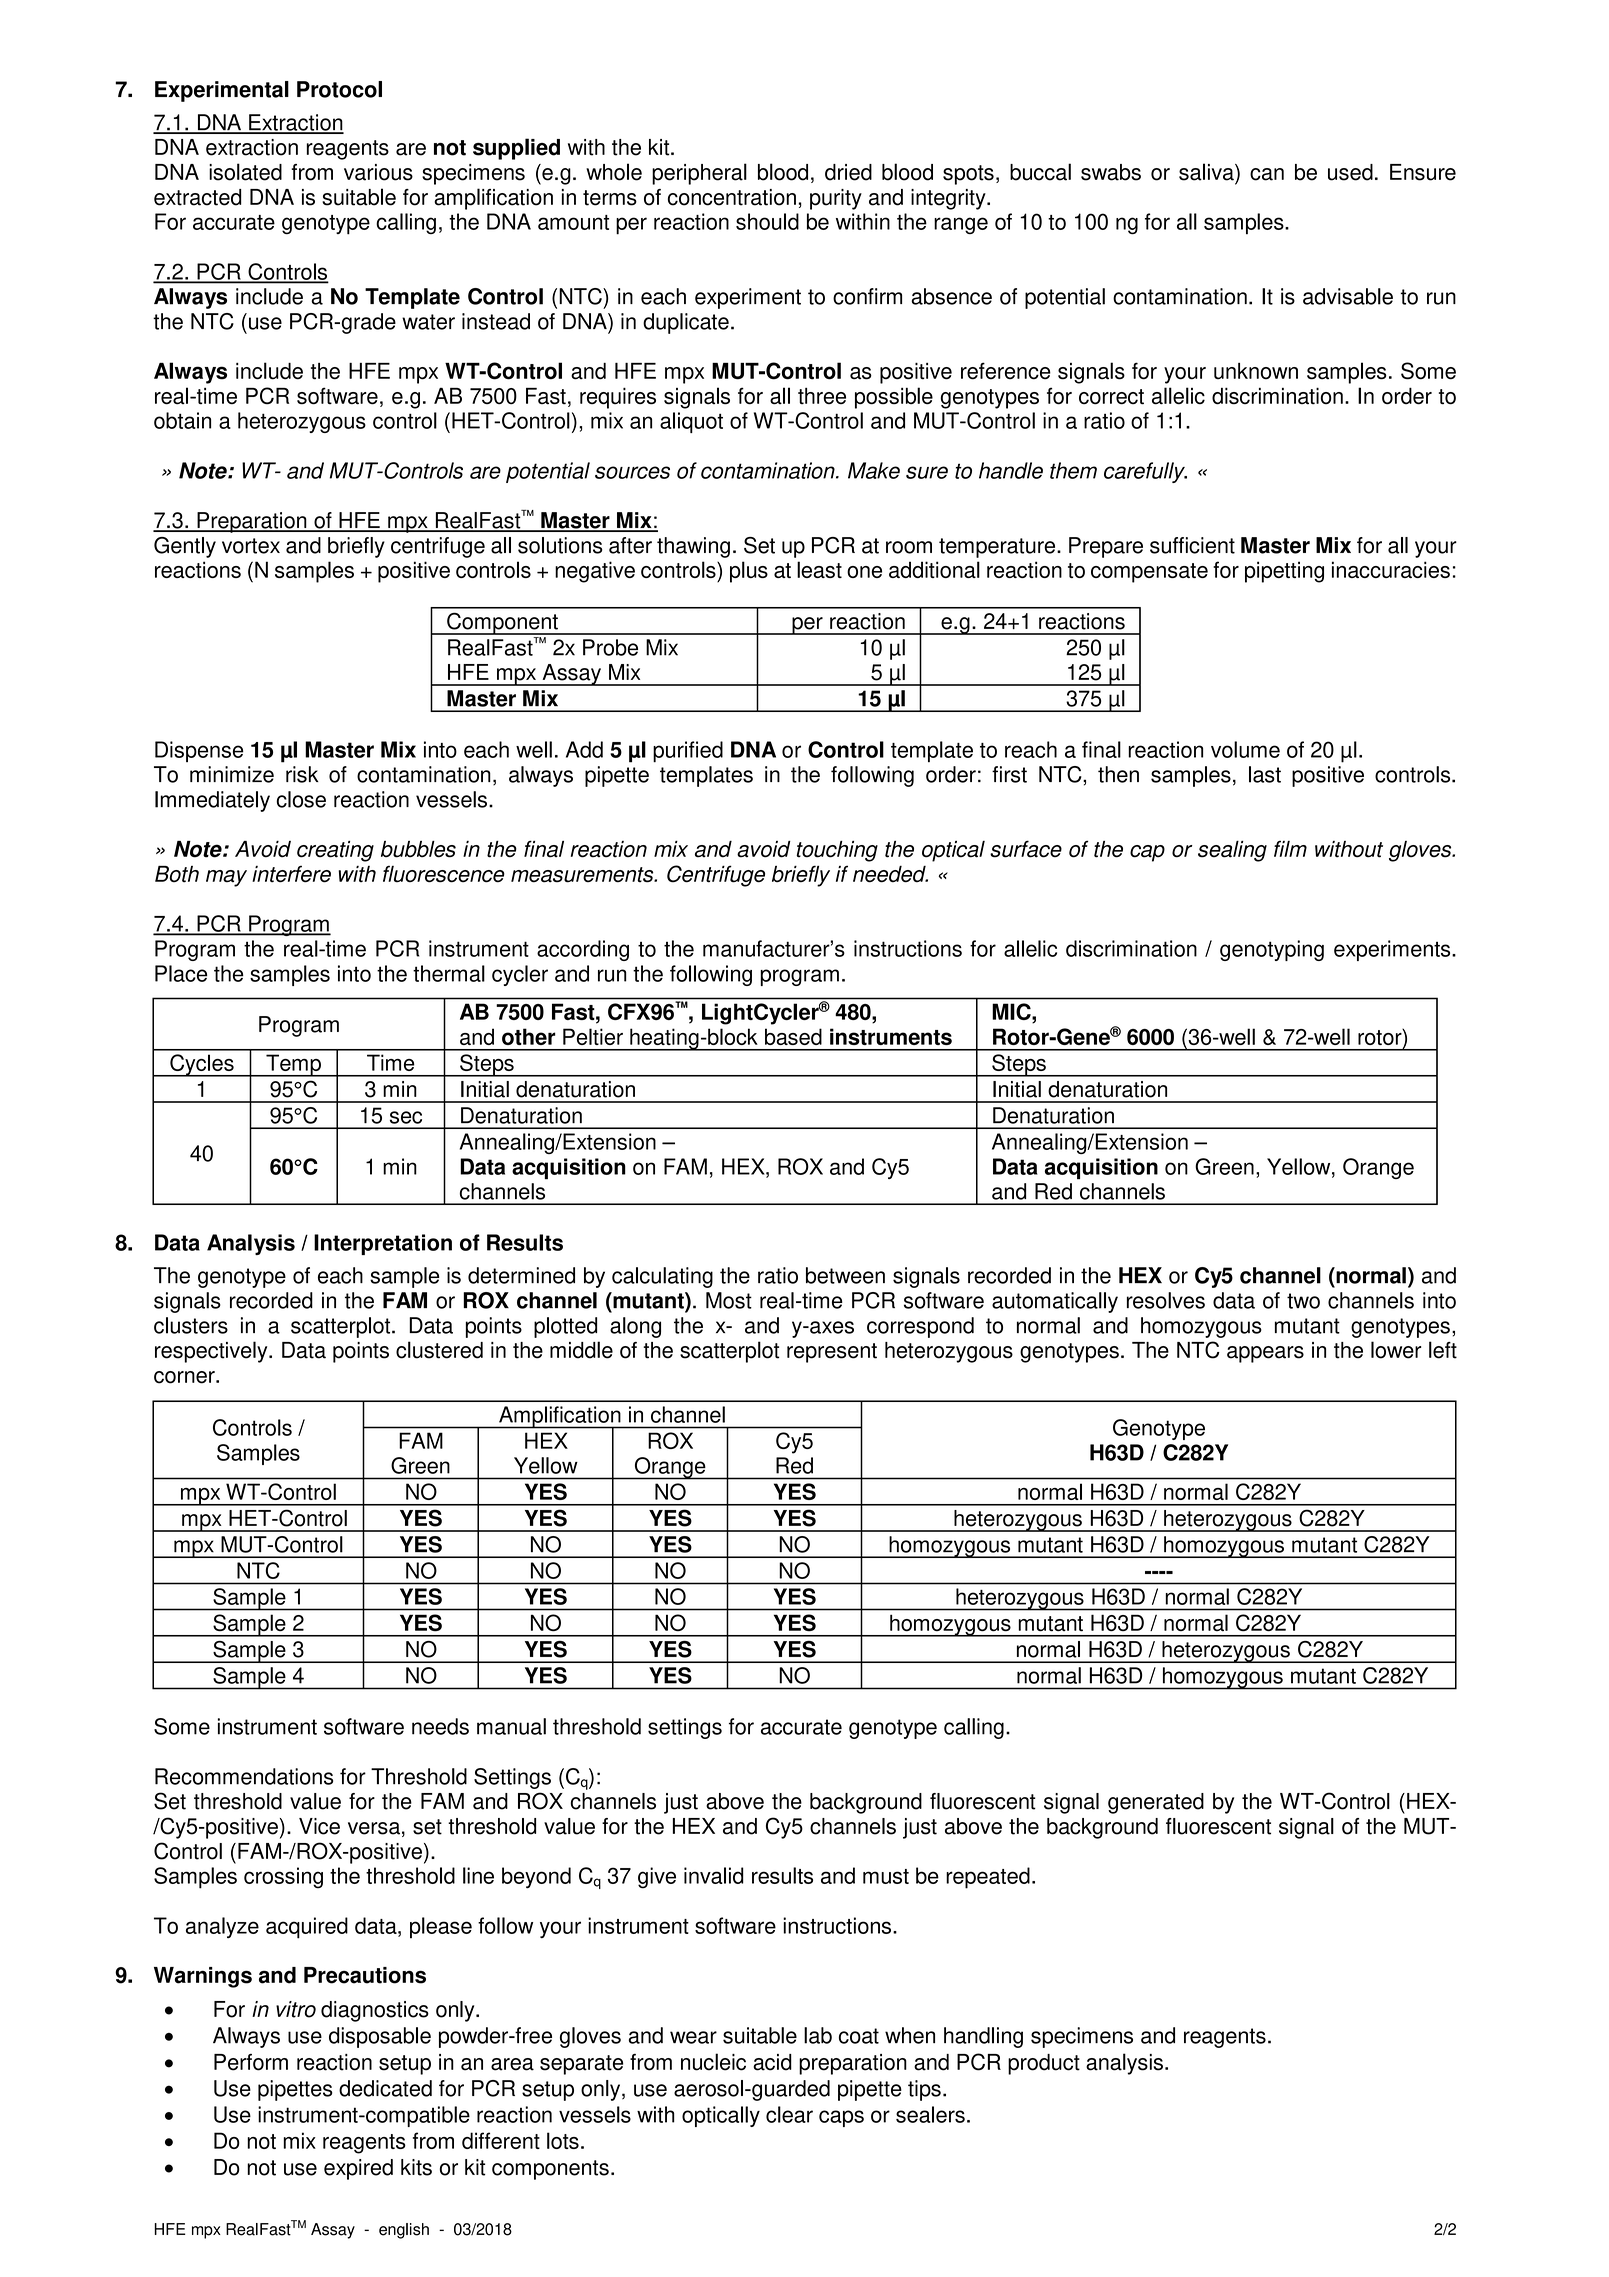 The width and height of the image is (1609, 2277). I want to click on film, so click(1290, 849).
